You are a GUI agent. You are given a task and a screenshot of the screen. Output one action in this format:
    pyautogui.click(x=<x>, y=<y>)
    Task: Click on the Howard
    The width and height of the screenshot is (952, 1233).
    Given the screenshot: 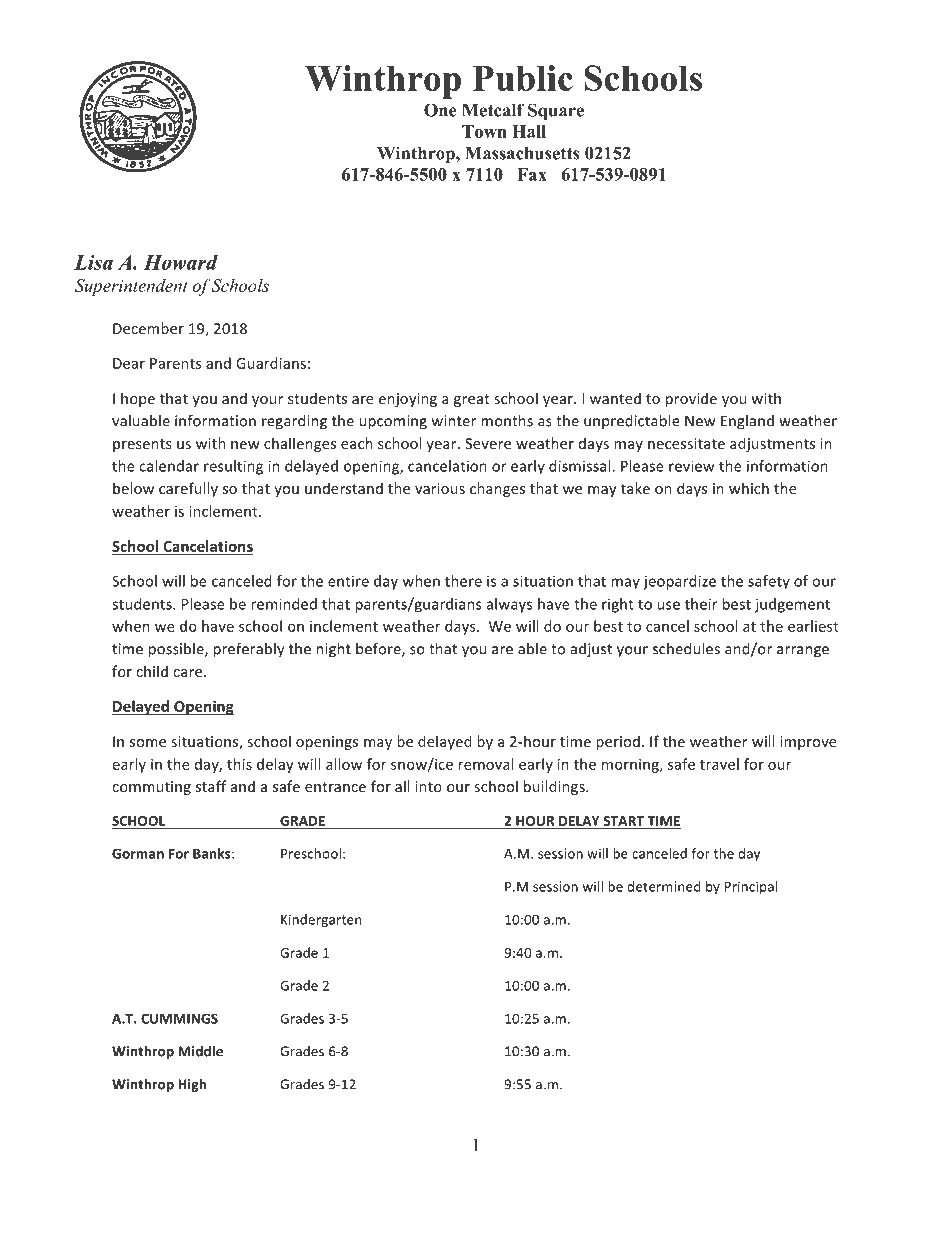 What is the action you would take?
    pyautogui.click(x=181, y=262)
